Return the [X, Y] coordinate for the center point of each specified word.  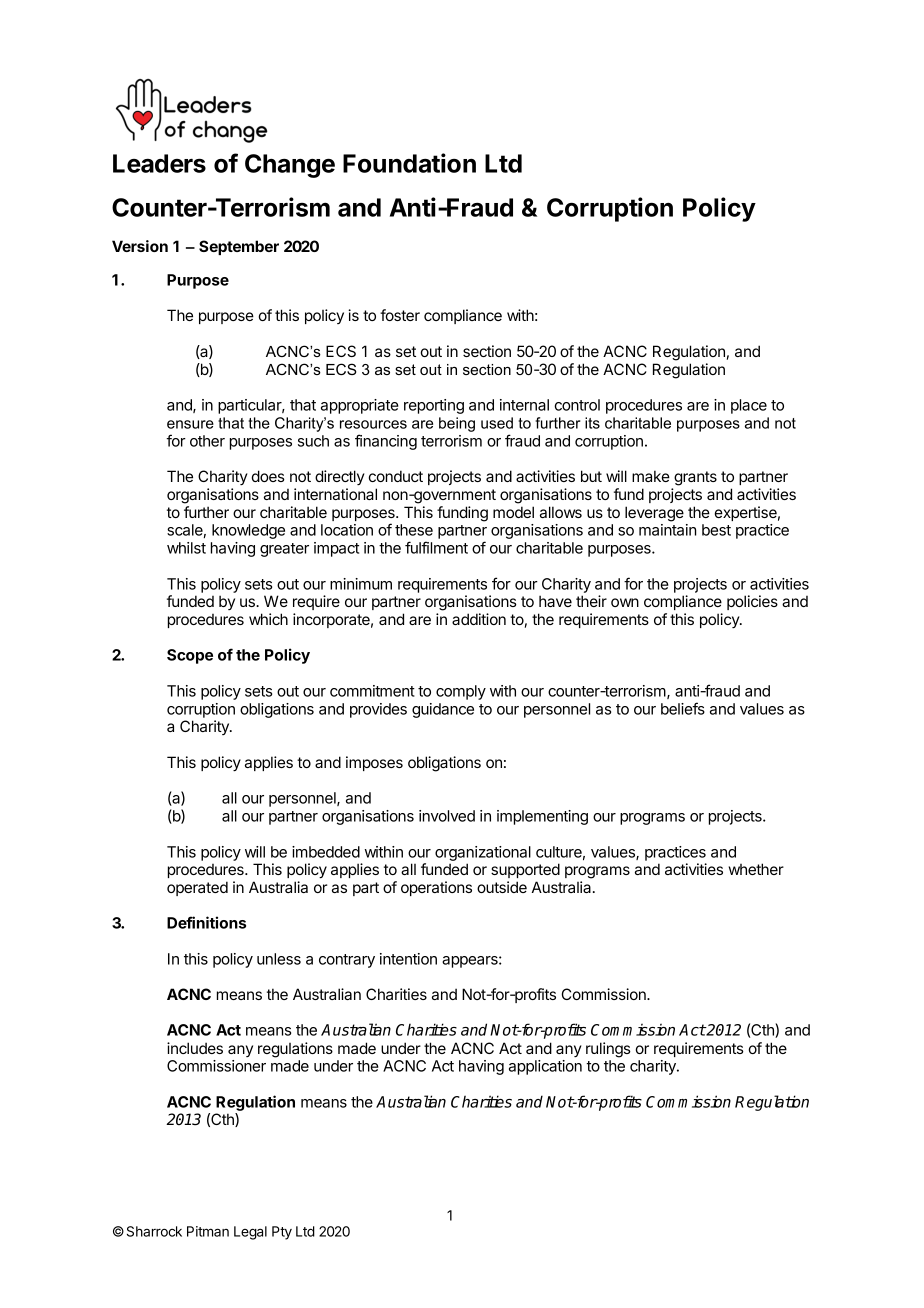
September [239, 247]
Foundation [409, 163]
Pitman [208, 1231]
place [749, 406]
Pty [282, 1233]
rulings [608, 1050]
